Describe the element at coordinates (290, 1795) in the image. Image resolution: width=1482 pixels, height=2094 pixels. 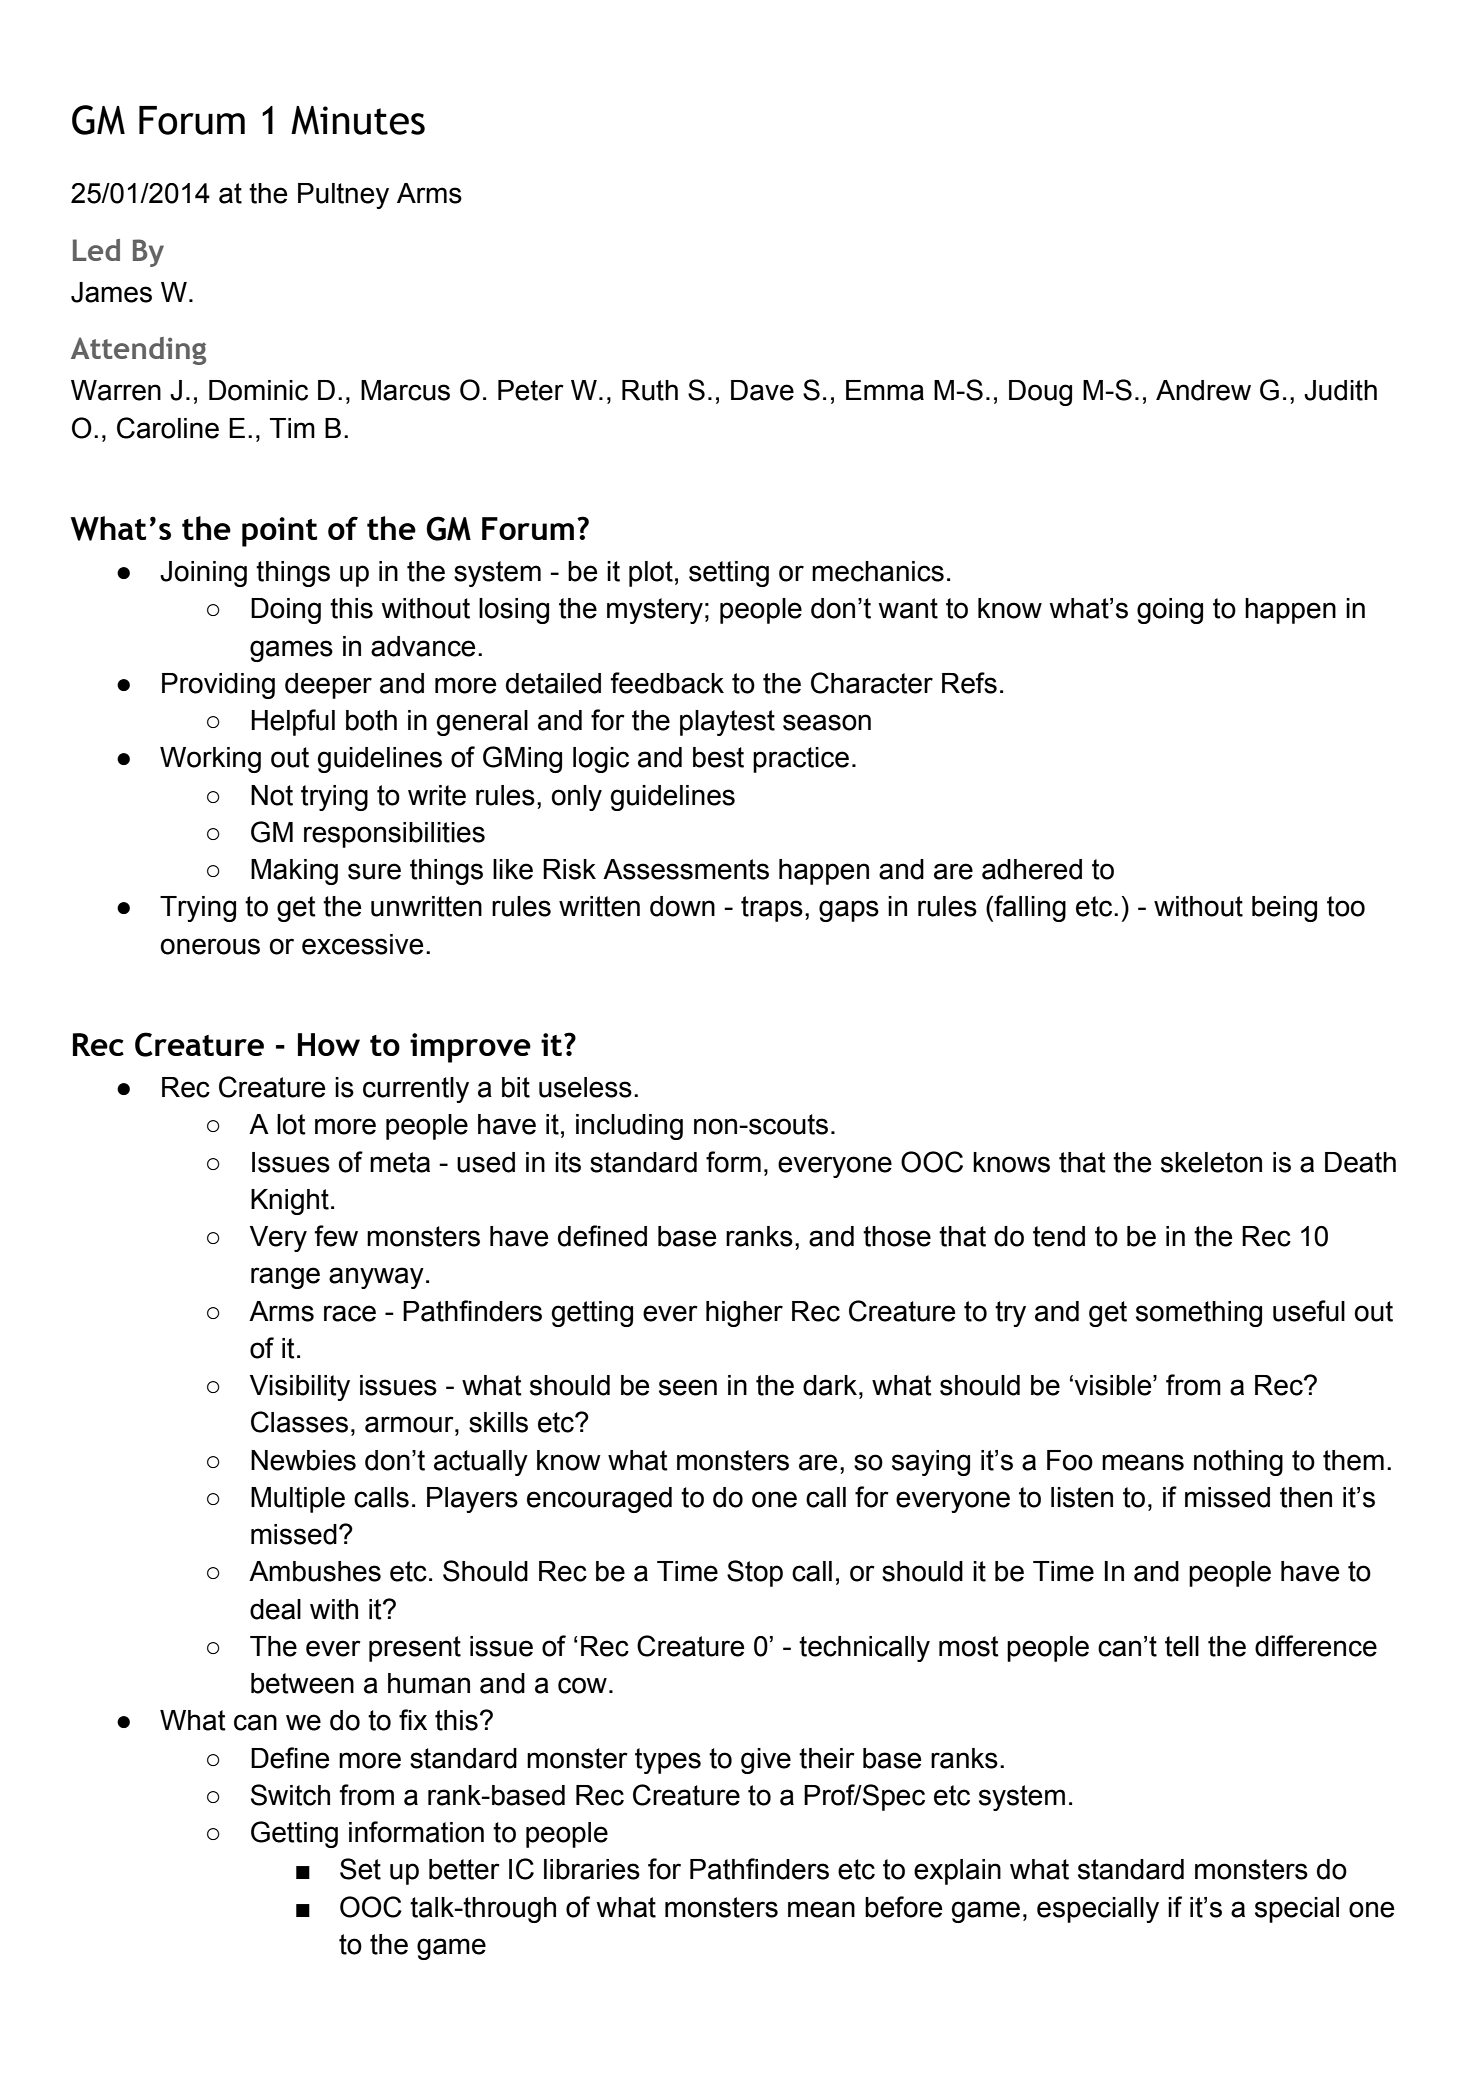
I see `Switch` at that location.
